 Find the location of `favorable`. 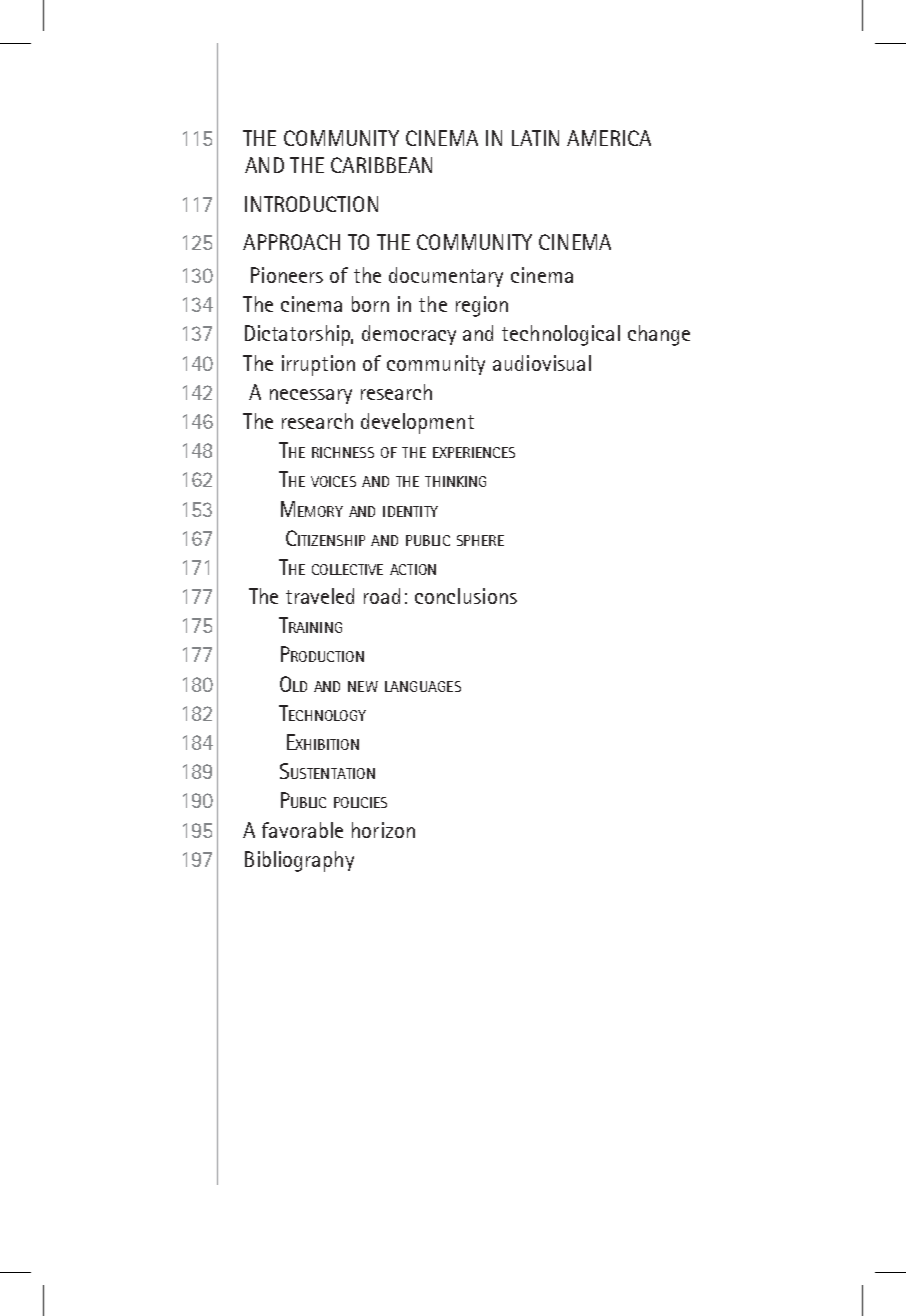

favorable is located at coordinates (302, 830).
